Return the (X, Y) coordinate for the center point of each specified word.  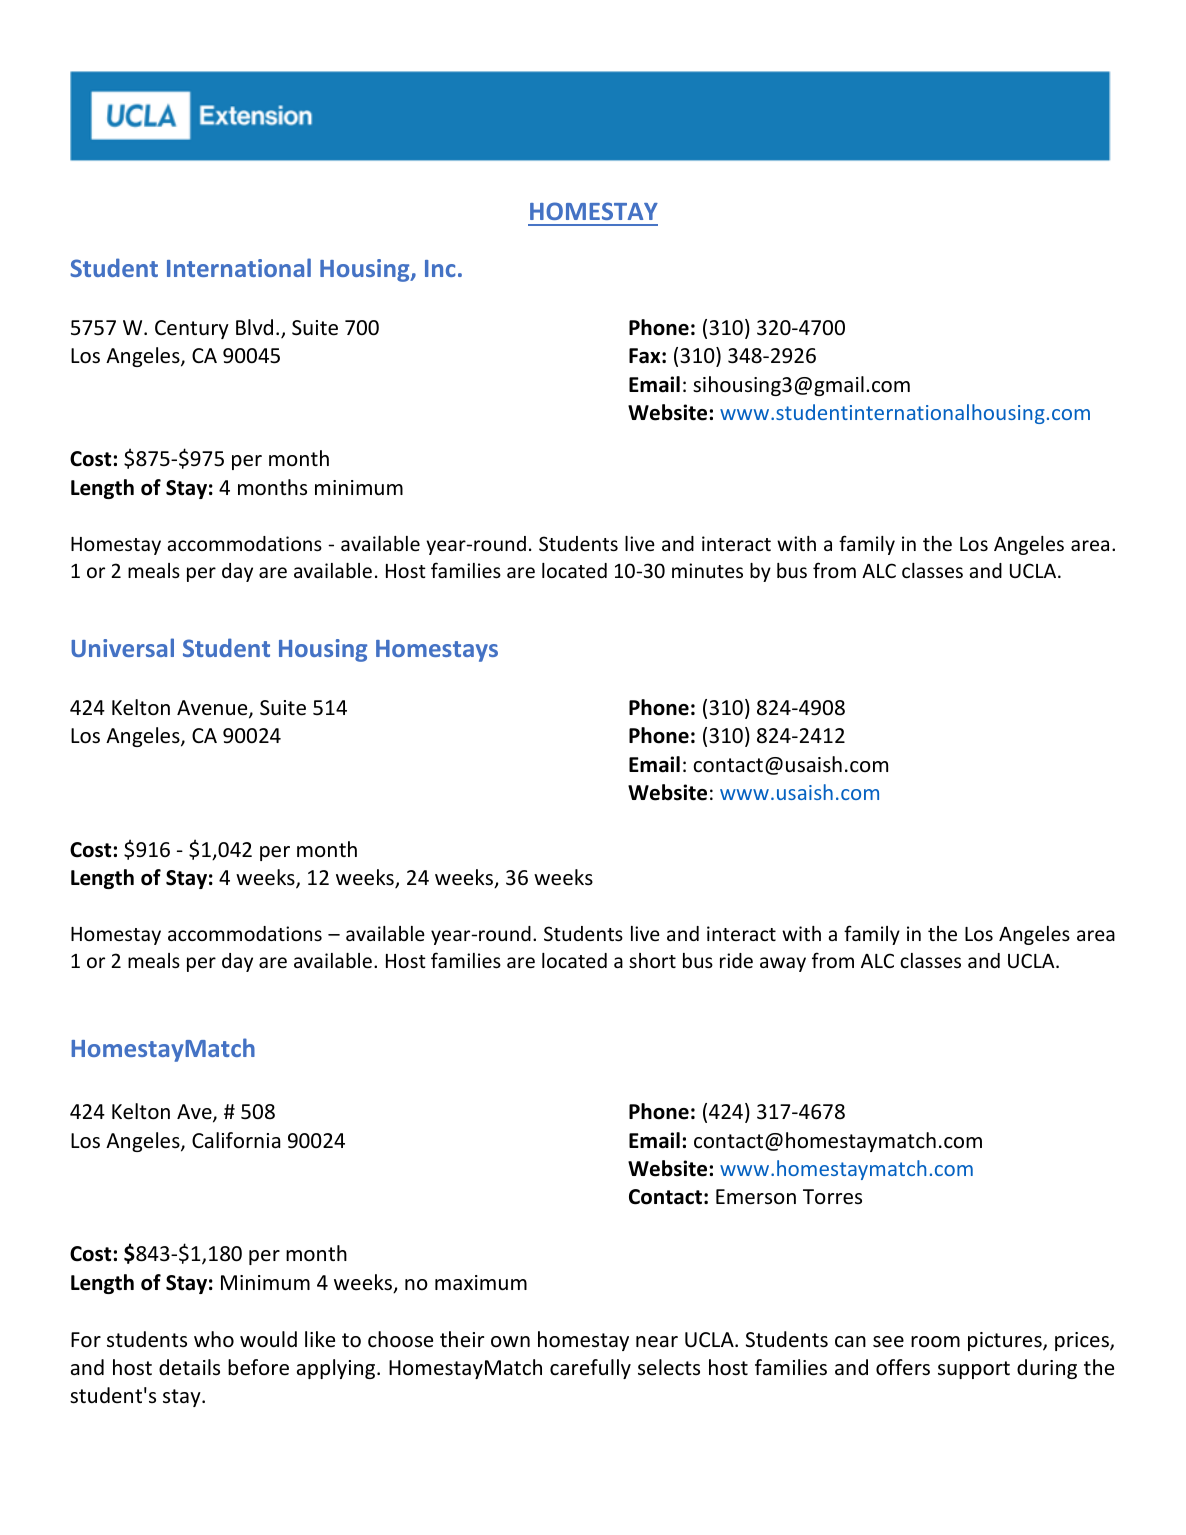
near (657, 1342)
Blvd (254, 327)
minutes (707, 570)
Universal (122, 647)
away (783, 964)
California (236, 1140)
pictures (1006, 1341)
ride (736, 960)
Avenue (213, 709)
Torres (832, 1197)
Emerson (756, 1197)
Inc (440, 268)
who (214, 1339)
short (652, 960)
